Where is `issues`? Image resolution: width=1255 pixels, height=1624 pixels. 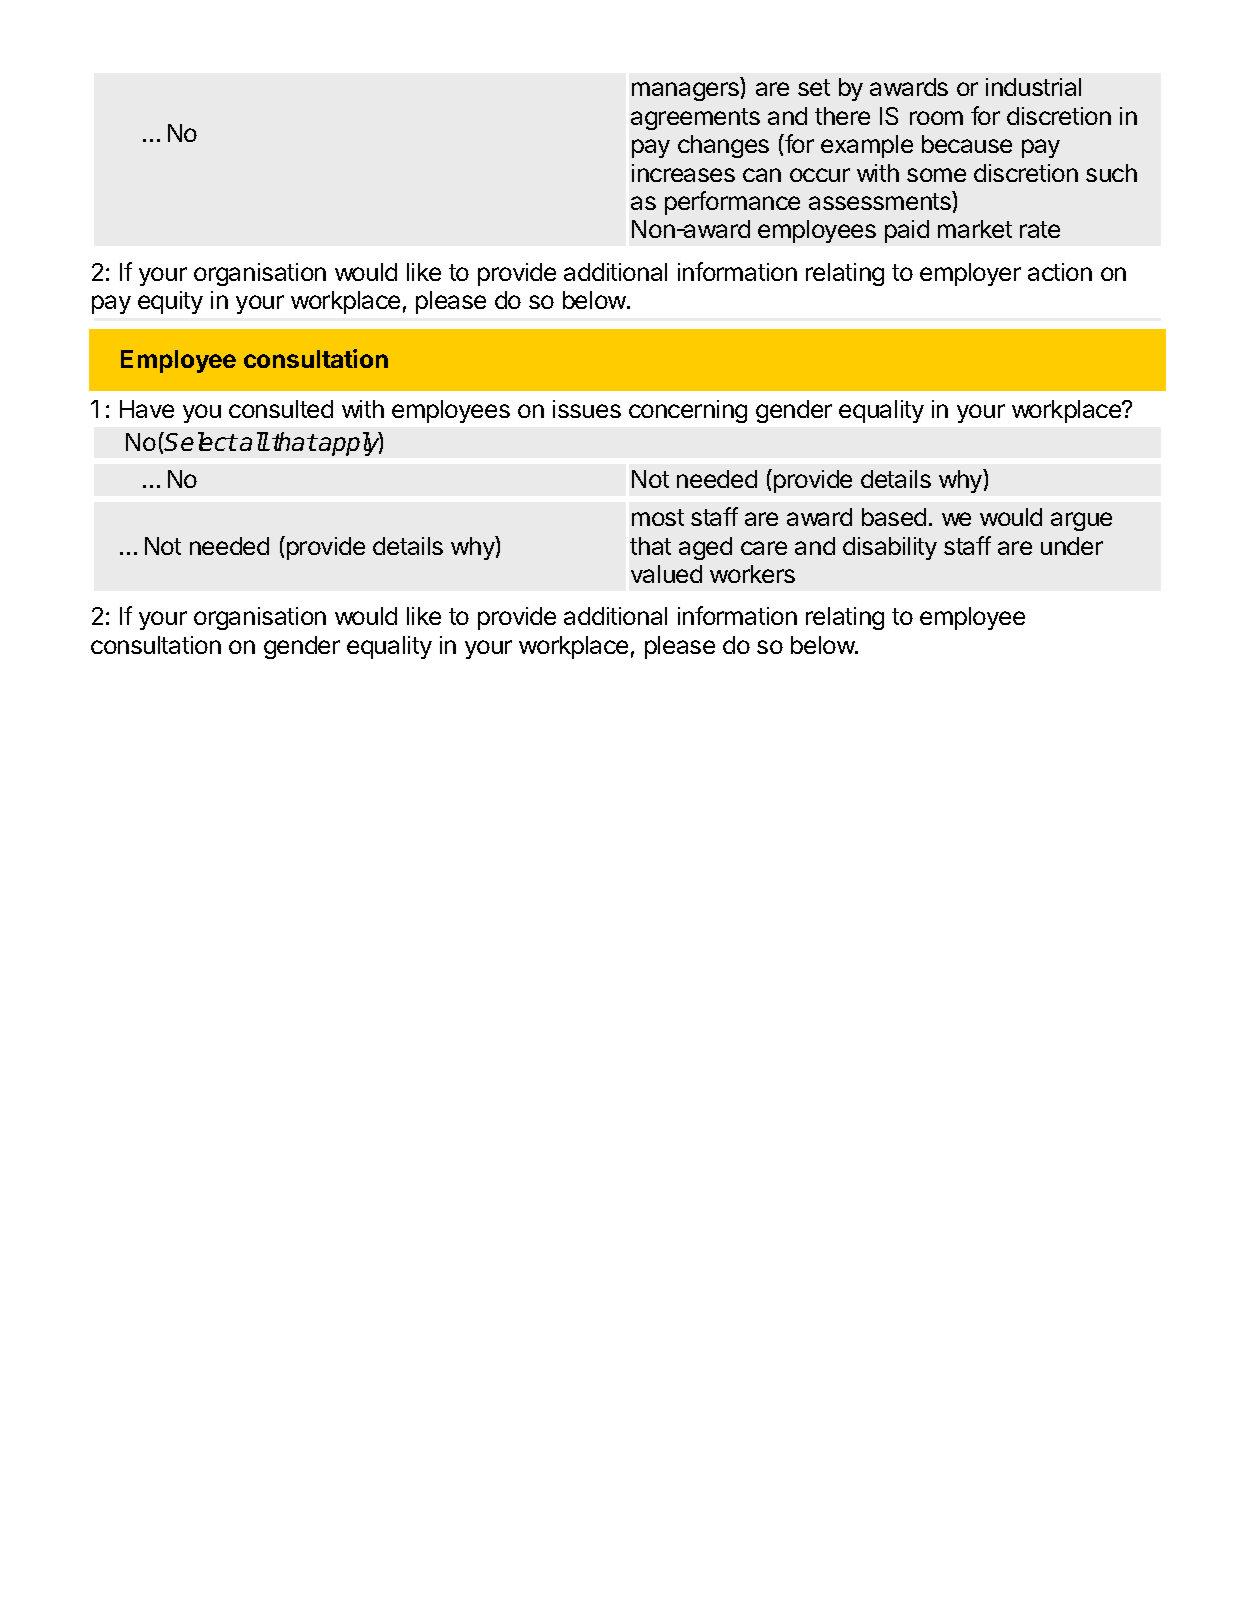
issues is located at coordinates (587, 409).
